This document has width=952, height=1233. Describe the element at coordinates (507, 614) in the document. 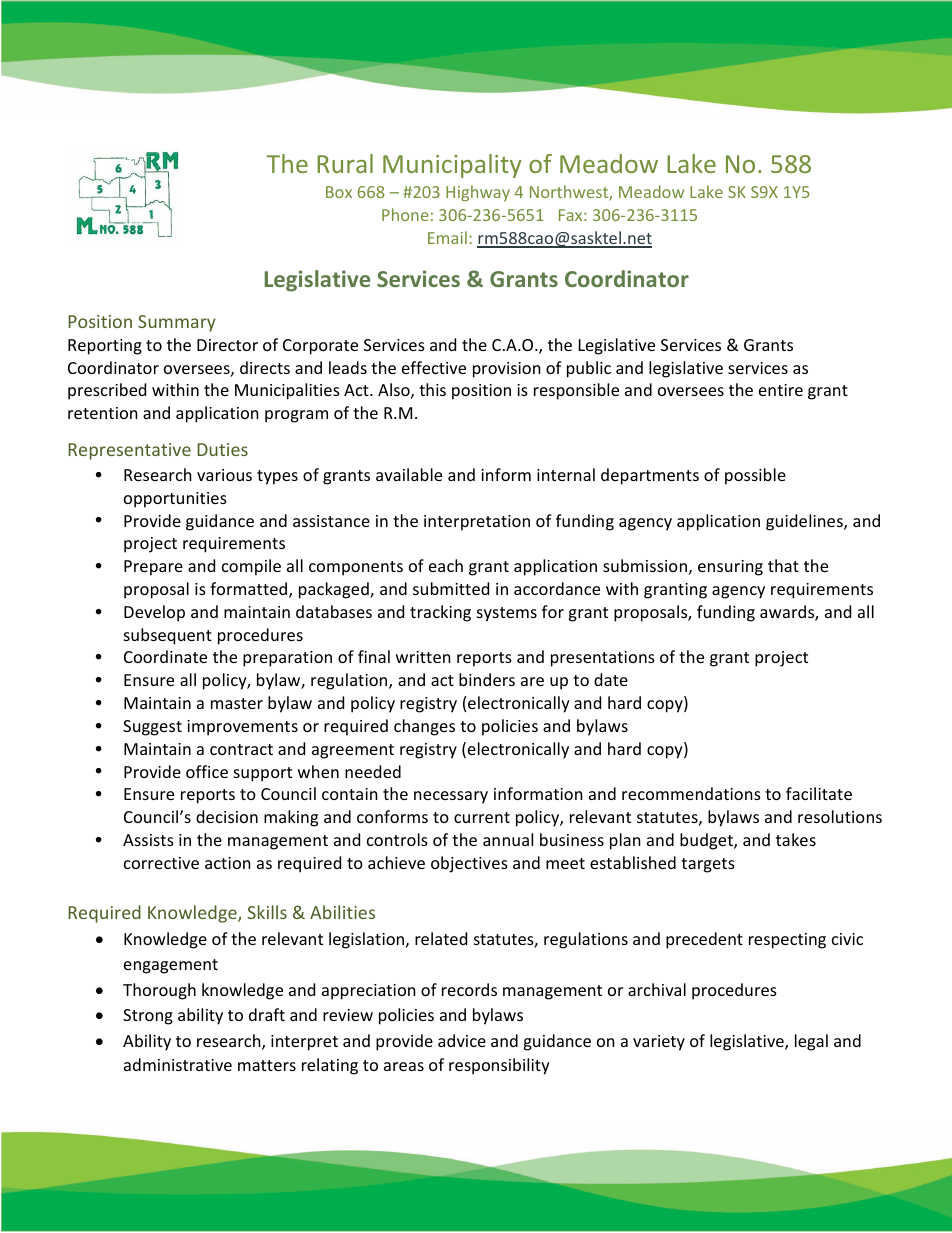

I see `systems` at that location.
